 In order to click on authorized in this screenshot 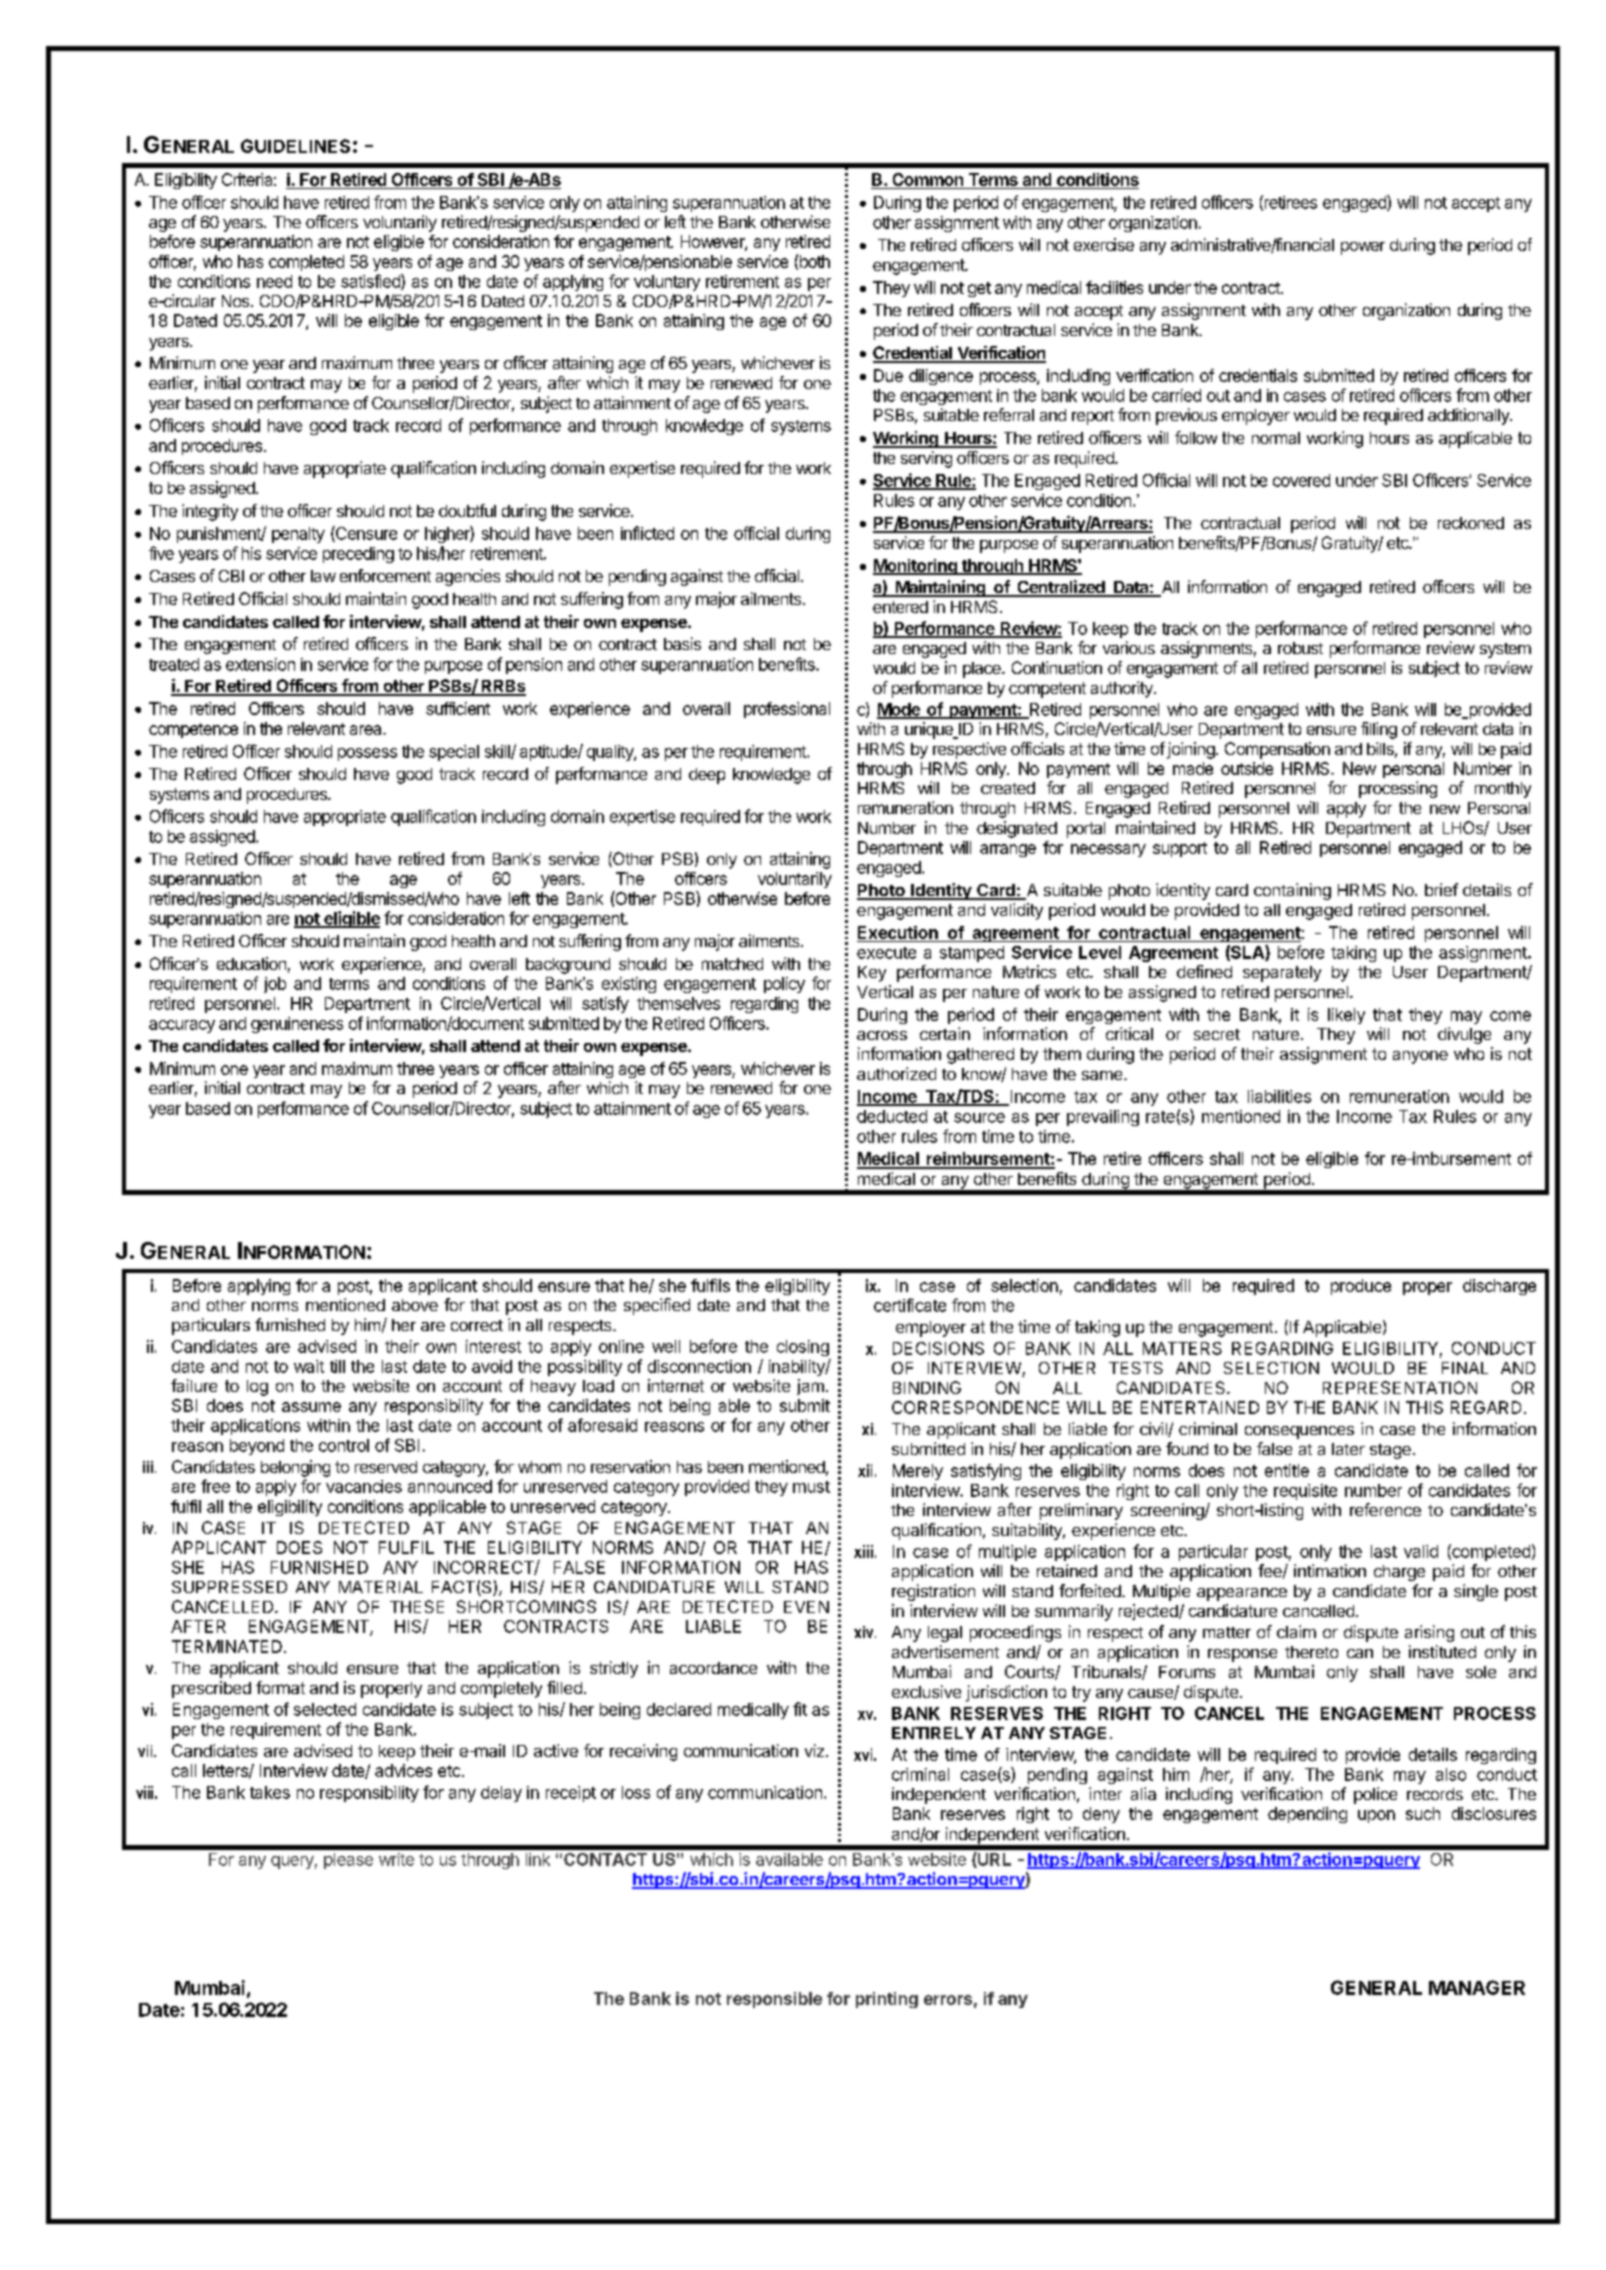, I will do `click(896, 1073)`.
